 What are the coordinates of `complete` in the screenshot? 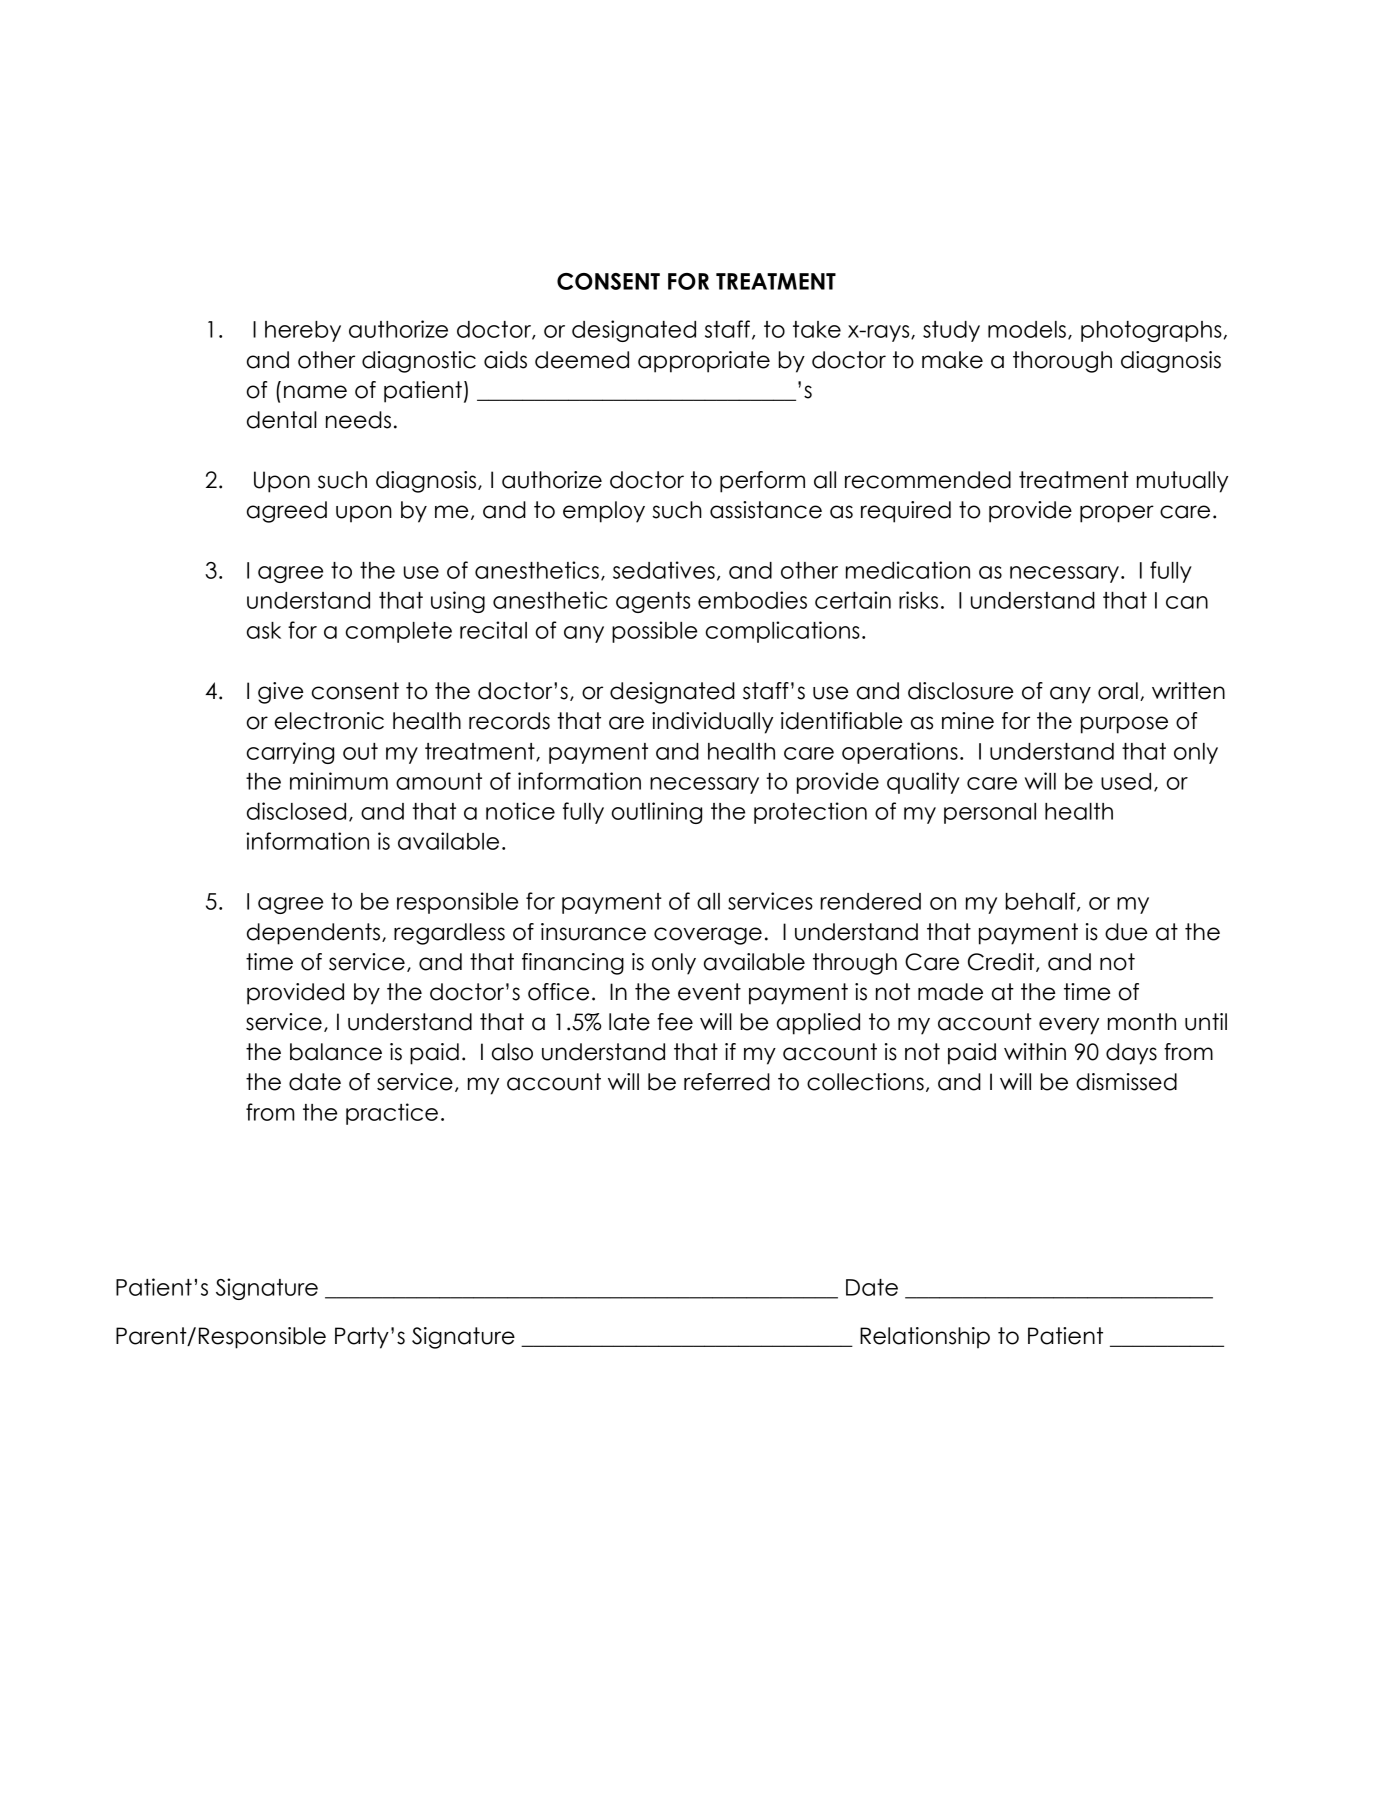 It's located at (399, 632).
